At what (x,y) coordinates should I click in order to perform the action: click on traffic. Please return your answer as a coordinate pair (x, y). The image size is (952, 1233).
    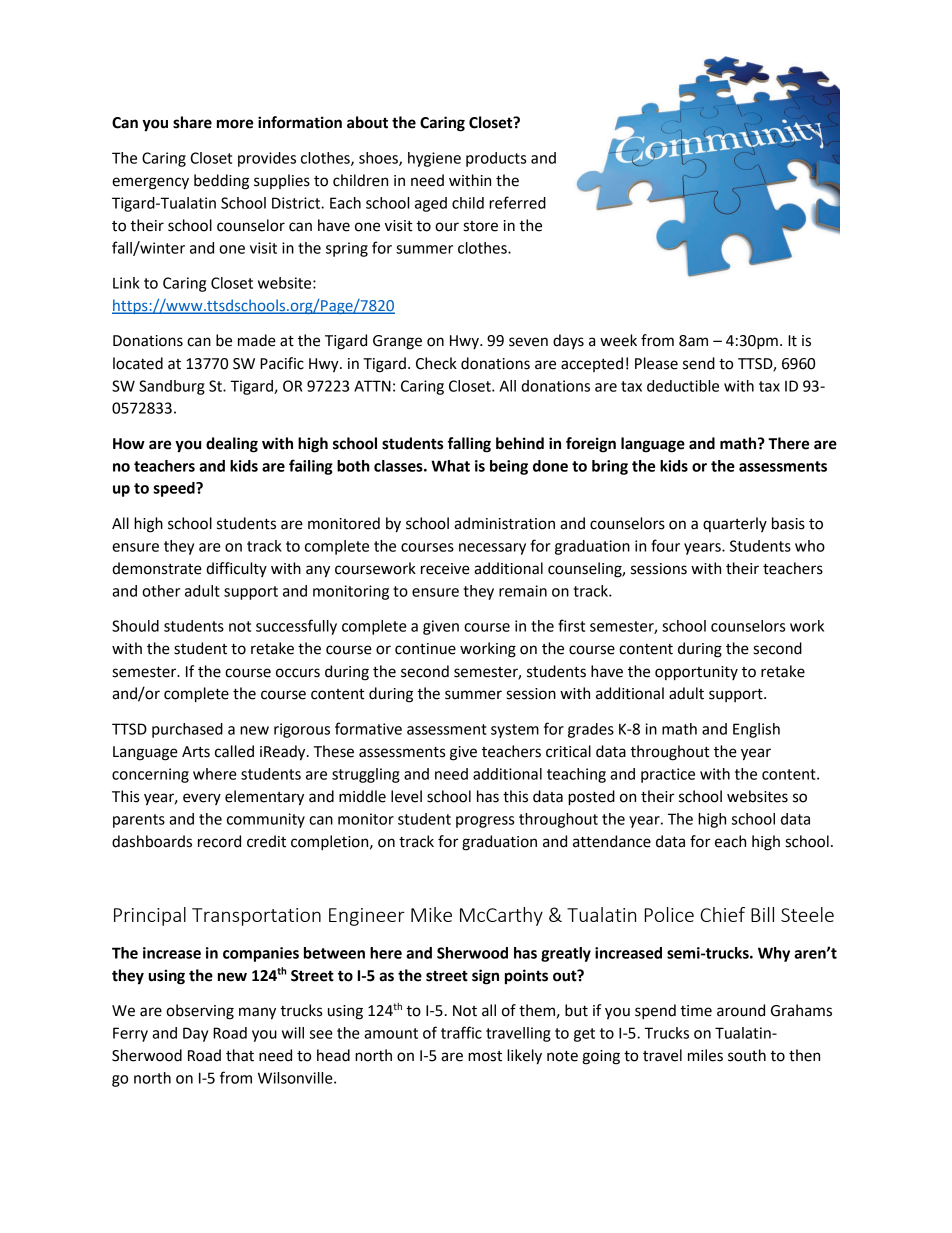
    Looking at the image, I should click on (461, 1032).
